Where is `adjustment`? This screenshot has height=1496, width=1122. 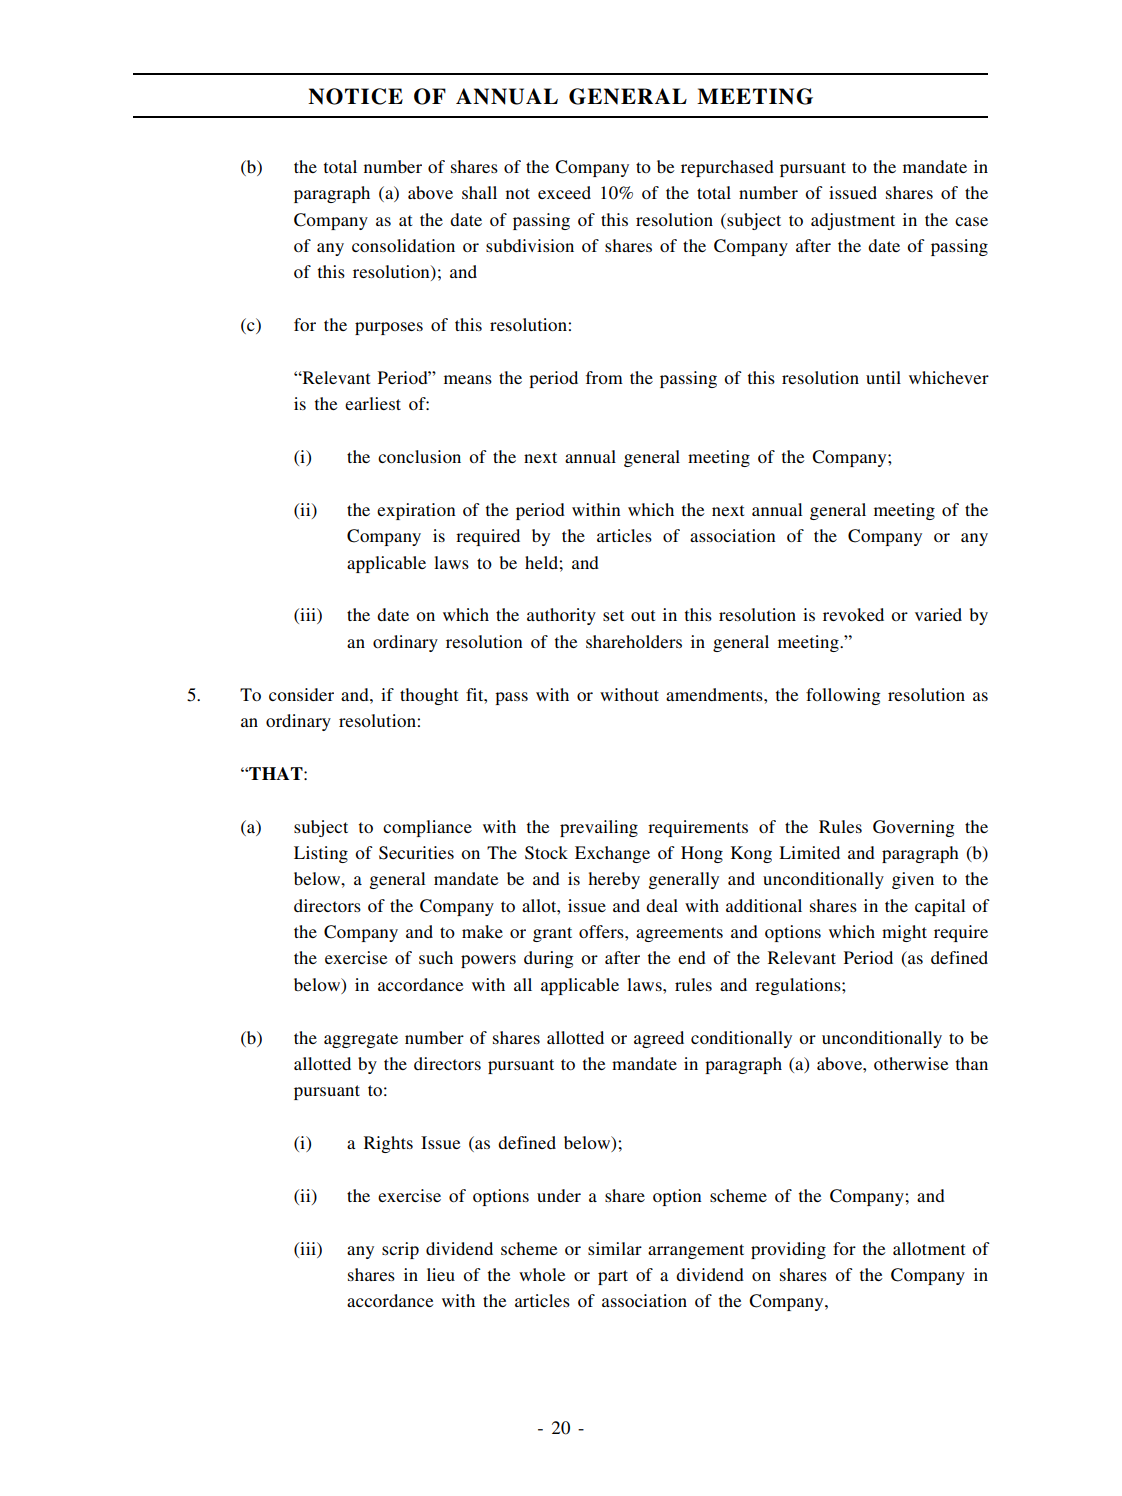 adjustment is located at coordinates (853, 221).
